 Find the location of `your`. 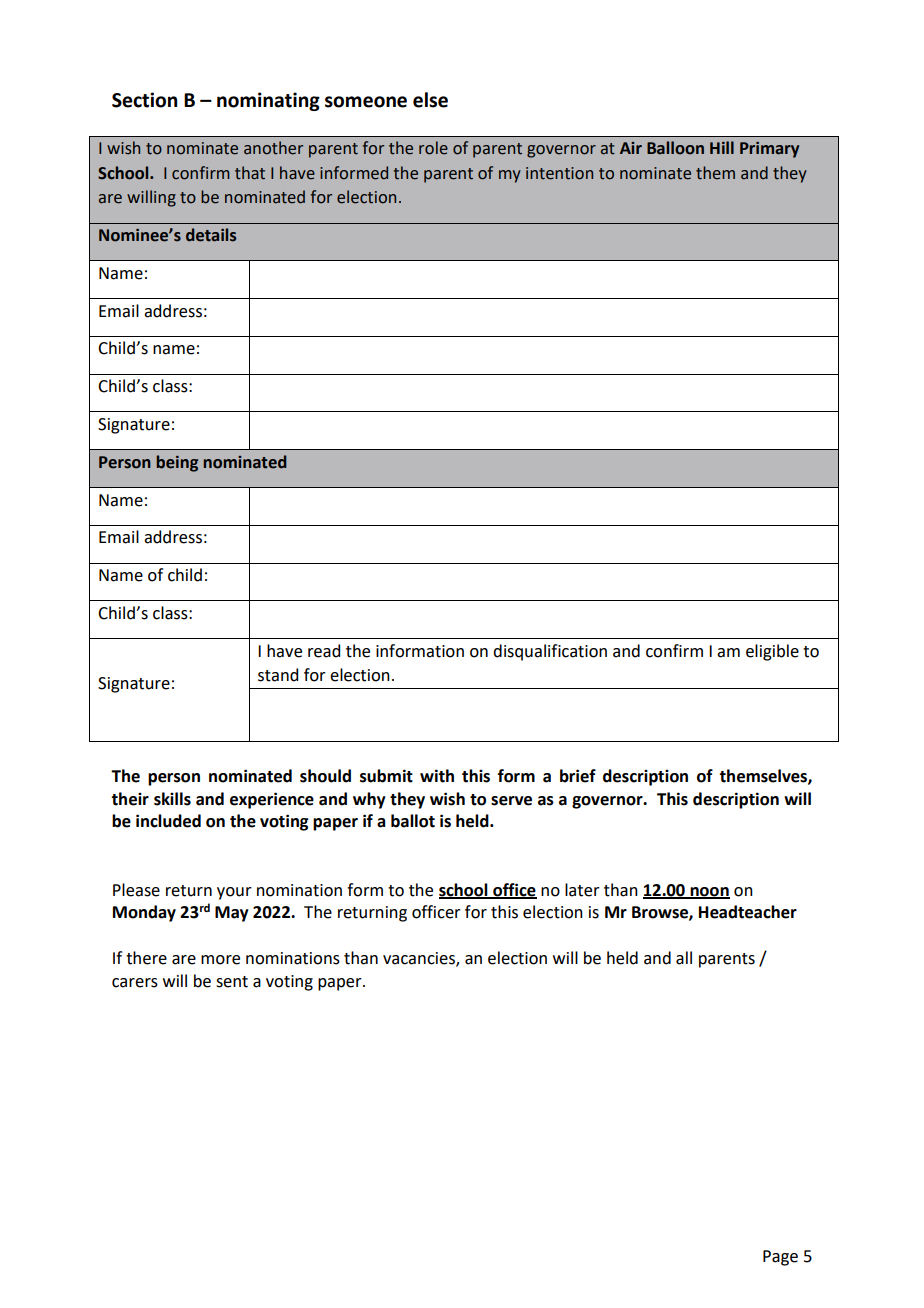

your is located at coordinates (234, 893).
